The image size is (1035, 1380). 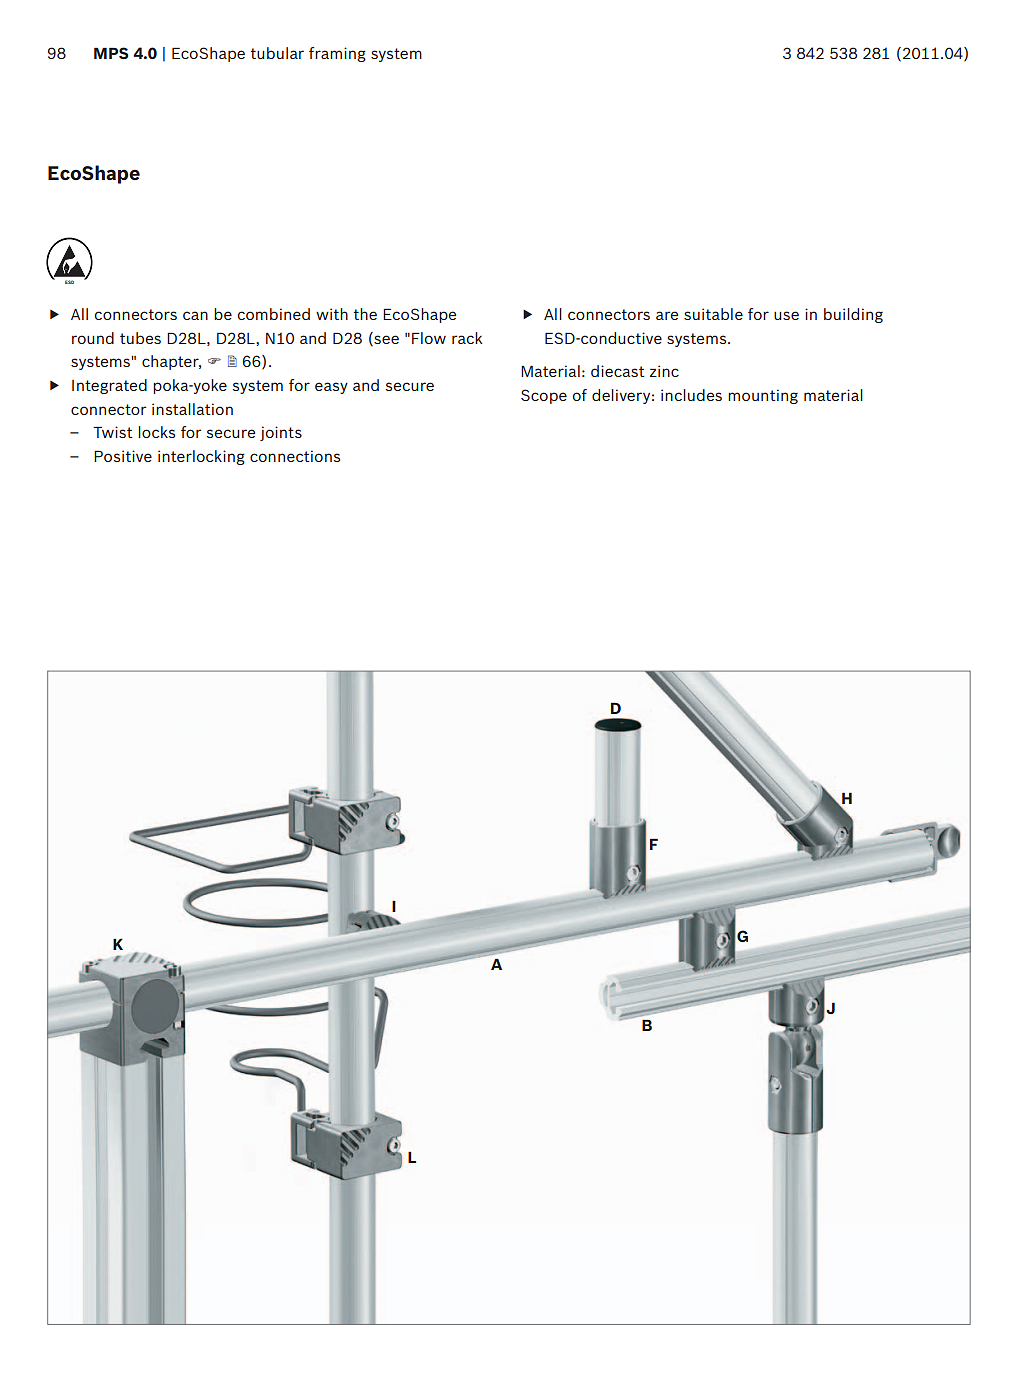 I want to click on use, so click(x=786, y=315).
